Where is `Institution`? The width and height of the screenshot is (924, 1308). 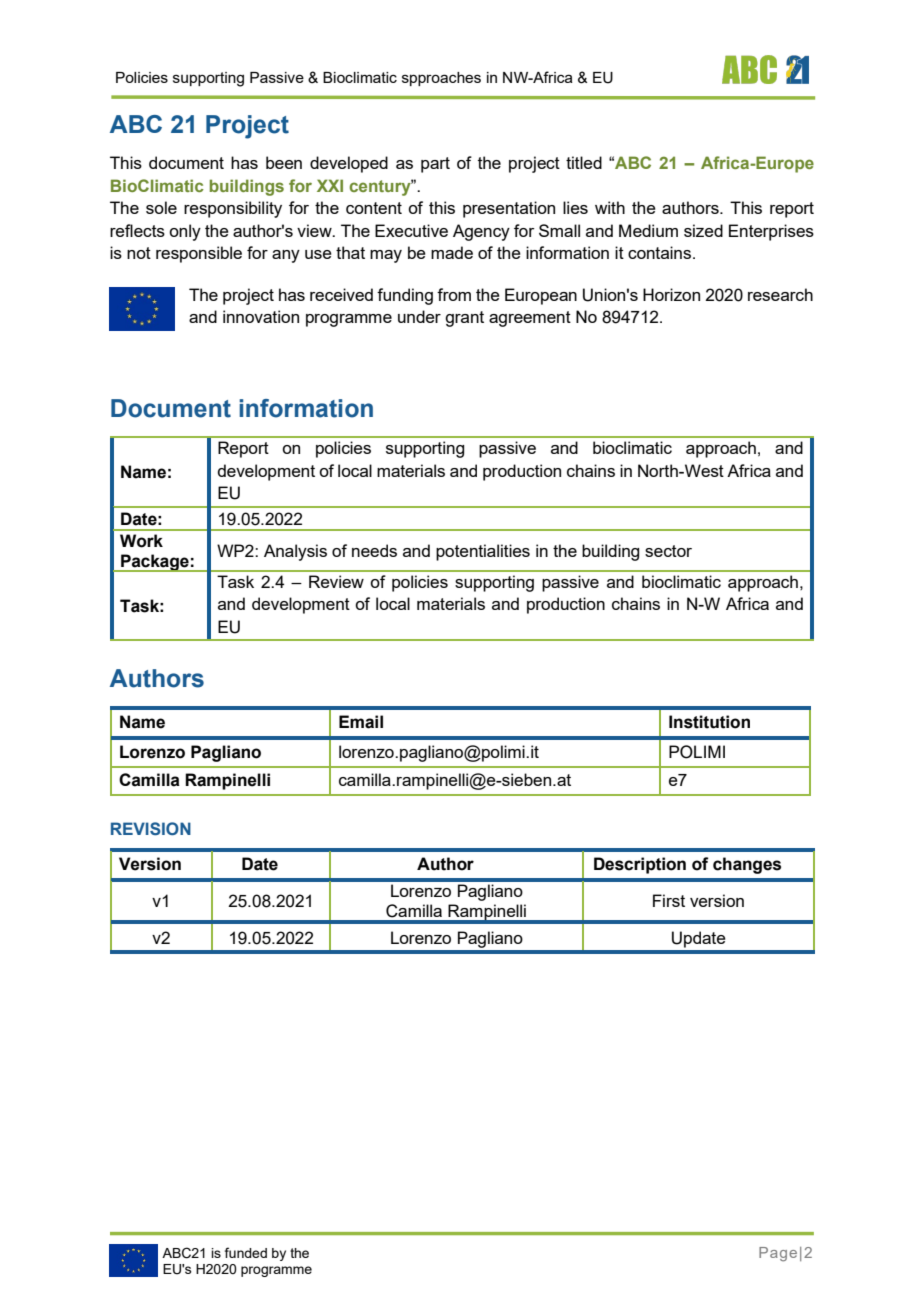
Institution is located at coordinates (709, 722).
